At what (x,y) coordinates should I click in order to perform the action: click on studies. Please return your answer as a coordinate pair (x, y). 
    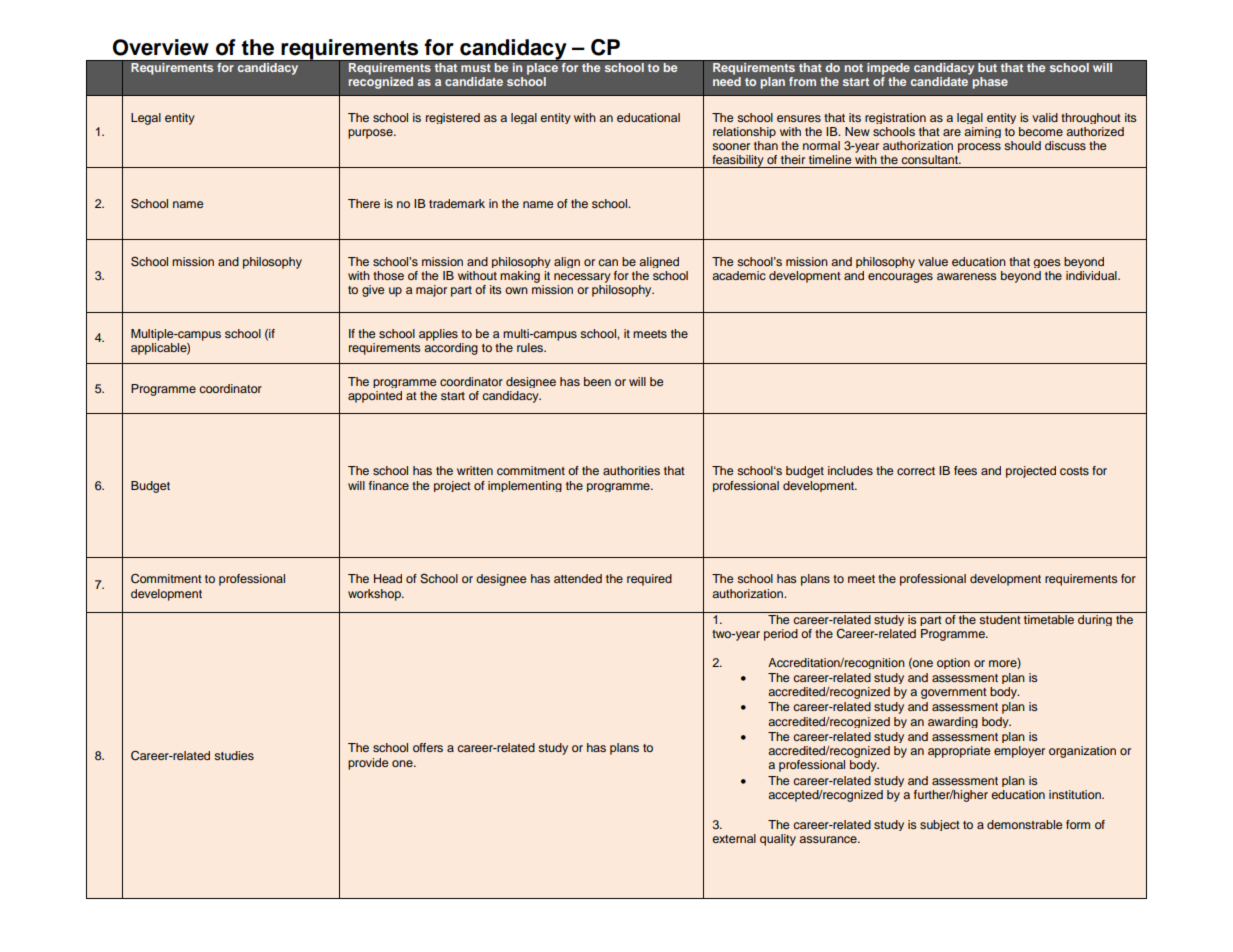
    Looking at the image, I should click on (234, 755).
